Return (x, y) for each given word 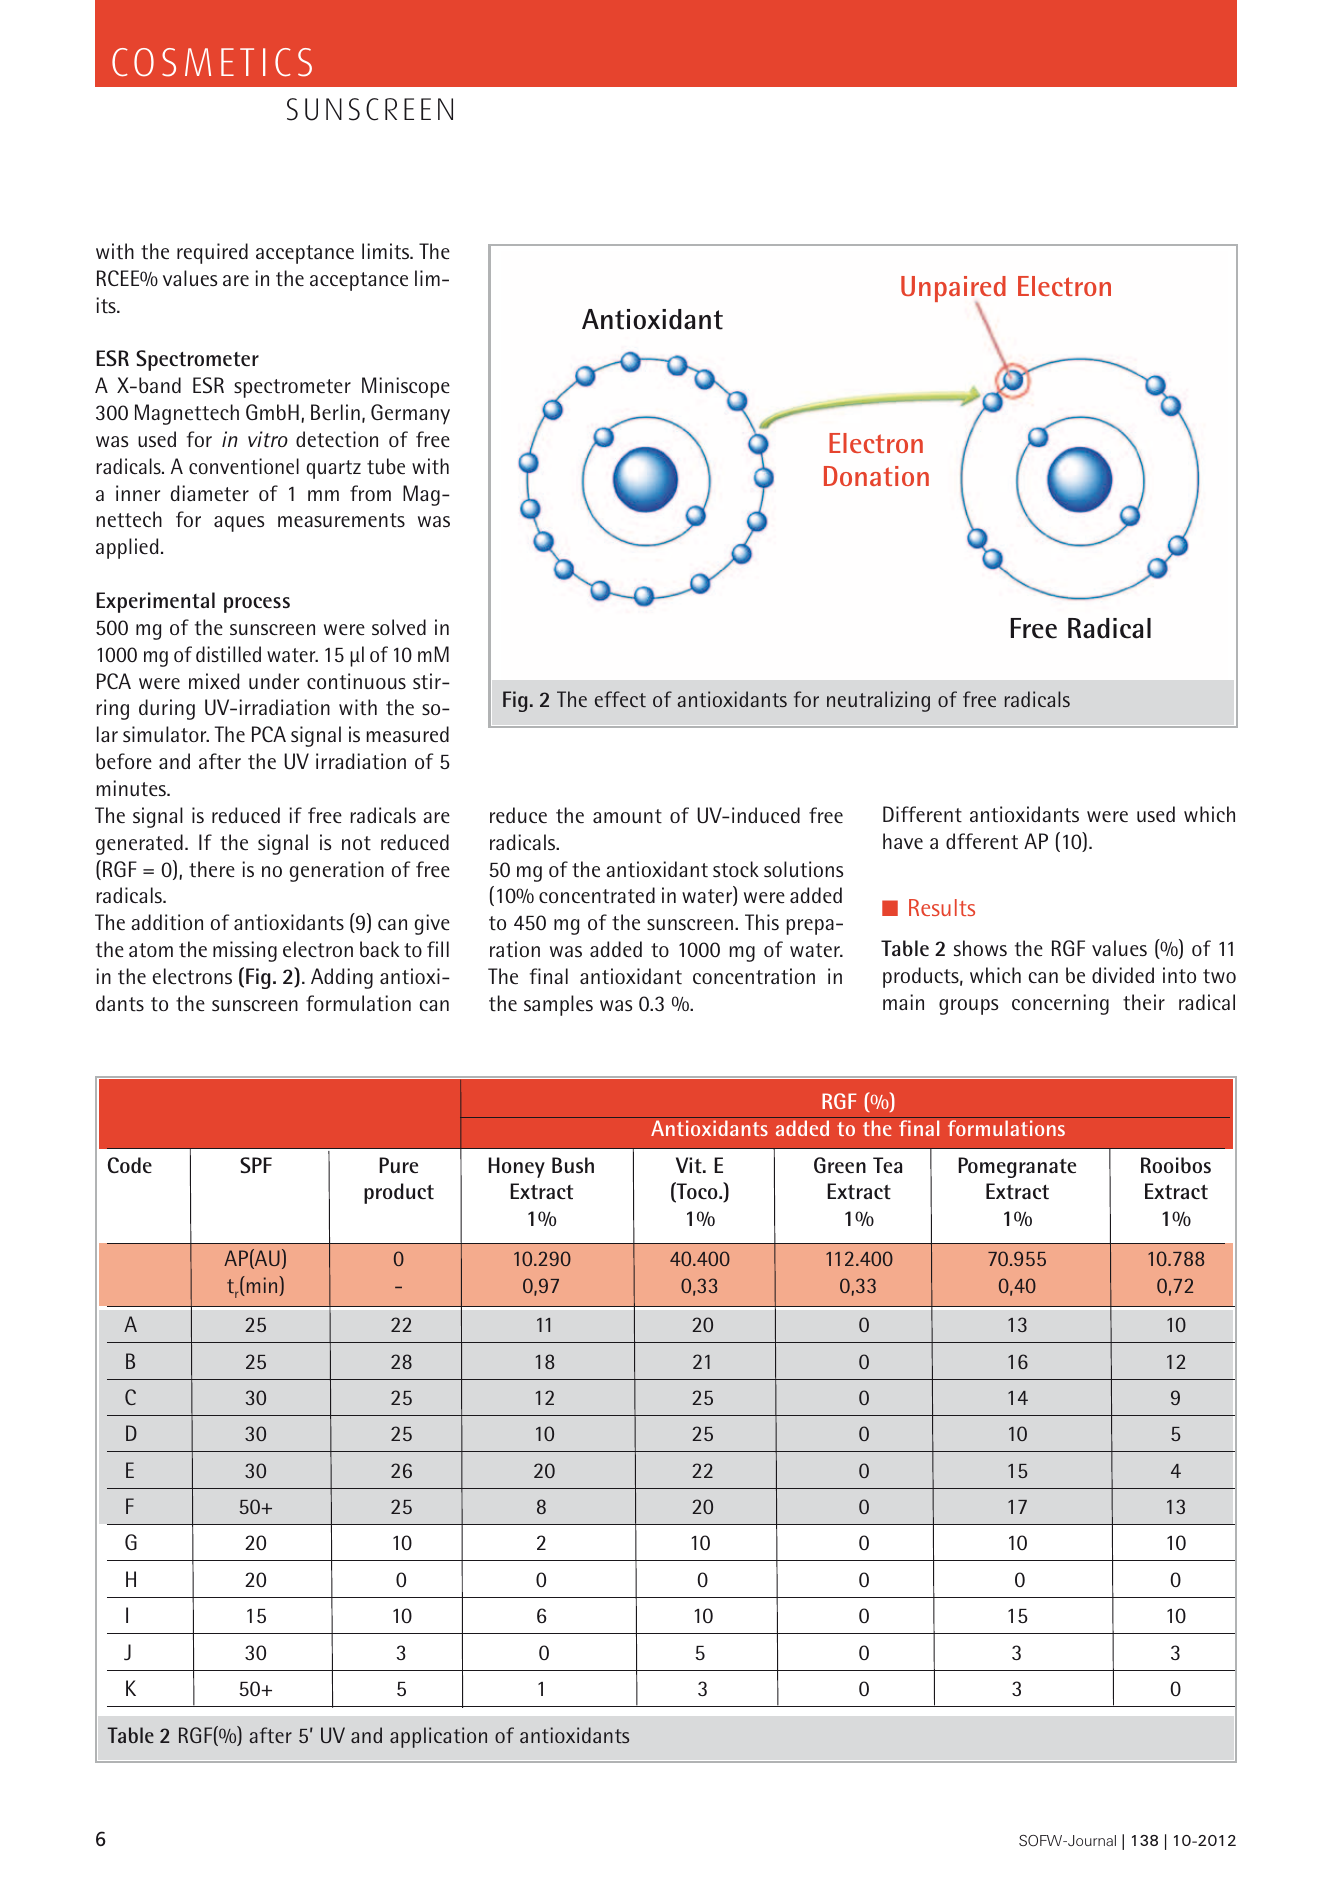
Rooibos (1176, 1165)
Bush (573, 1165)
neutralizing (878, 701)
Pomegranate (1017, 1167)
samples (558, 1005)
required (212, 253)
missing (245, 951)
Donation (876, 476)
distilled (228, 654)
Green (840, 1165)
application (438, 1737)
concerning (1060, 1004)
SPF (256, 1165)
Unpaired (953, 290)
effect (620, 699)
